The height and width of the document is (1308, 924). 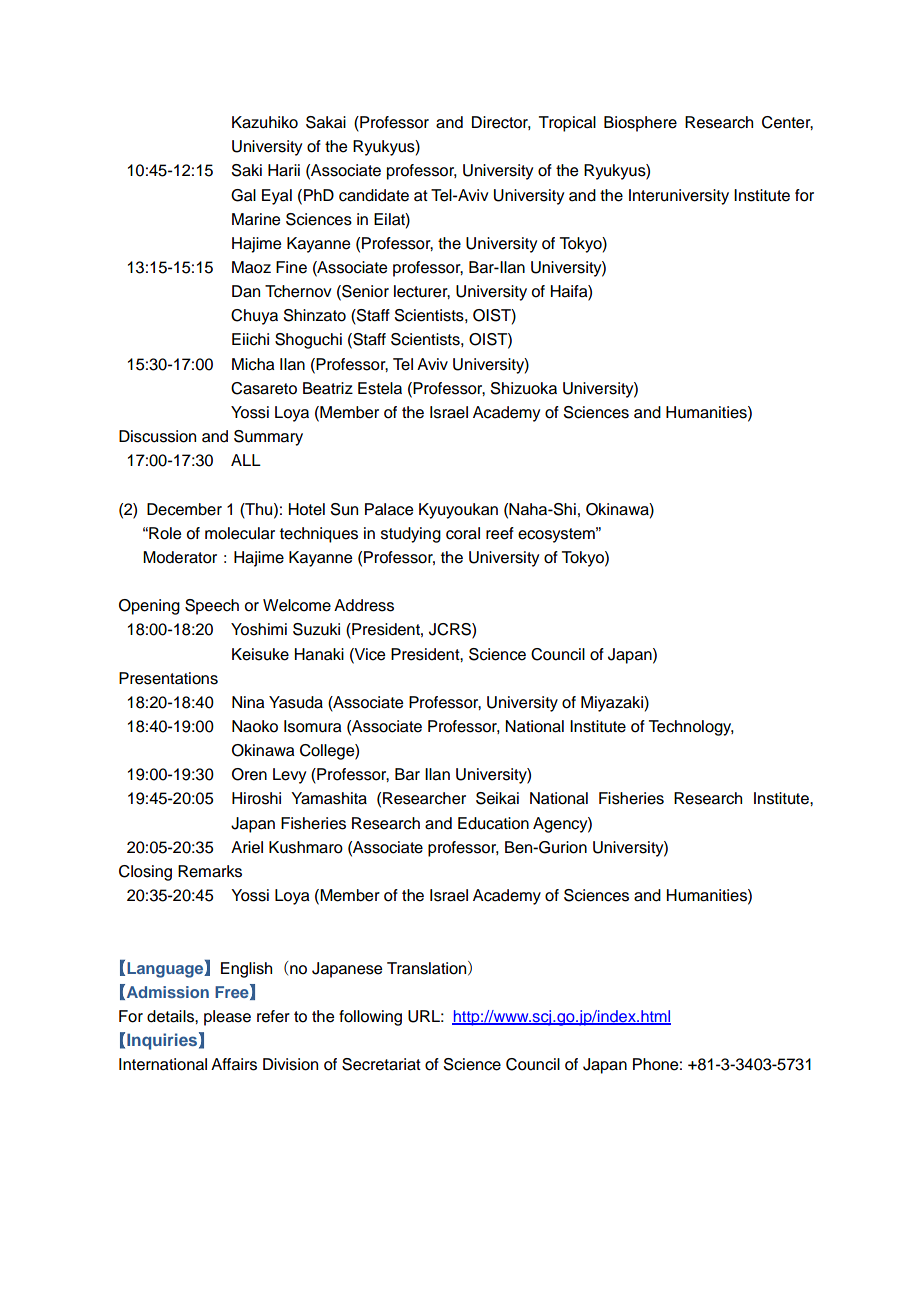 What do you see at coordinates (255, 726) in the document?
I see `Naoko` at bounding box center [255, 726].
